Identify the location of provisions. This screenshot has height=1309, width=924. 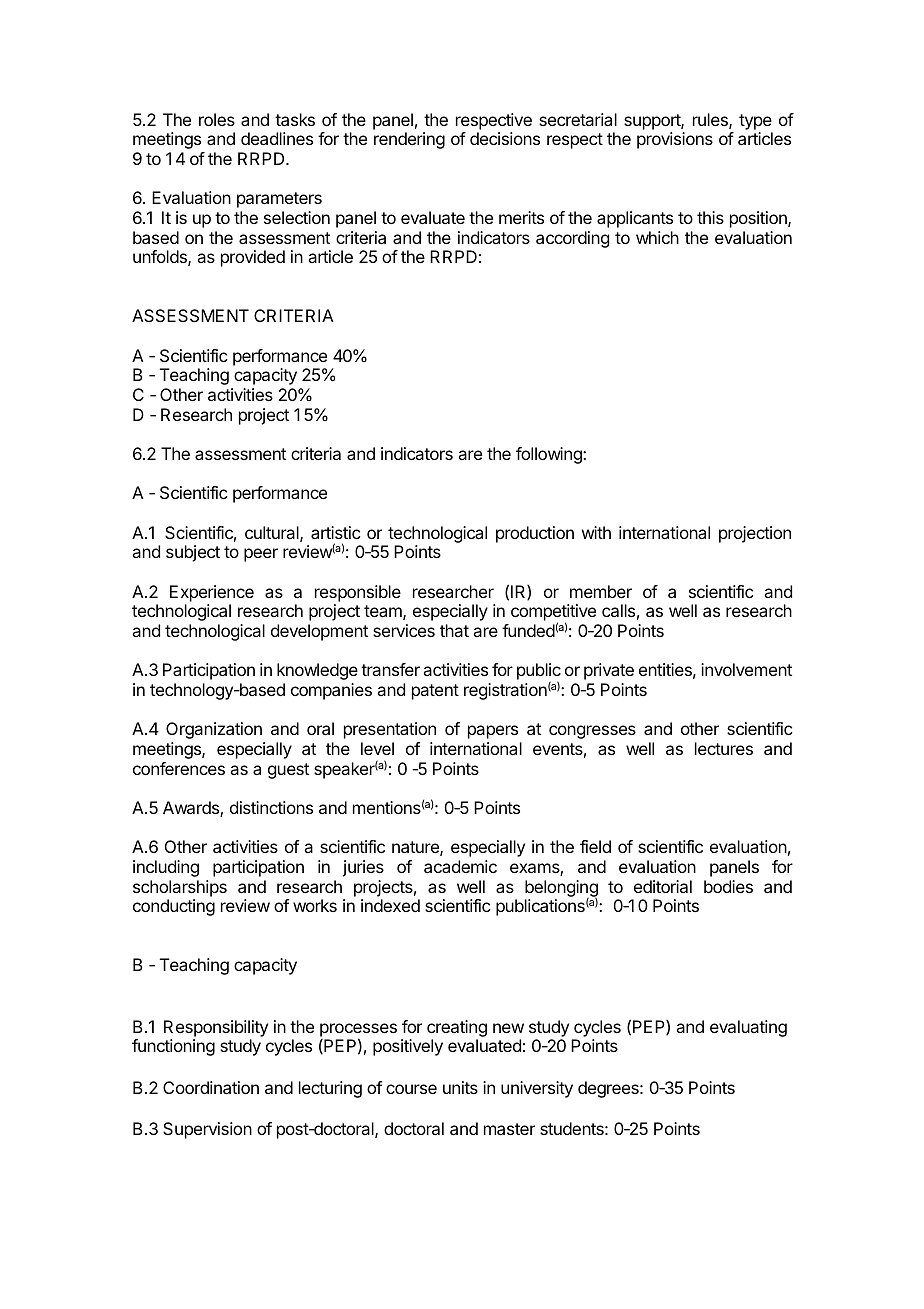
(675, 140).
